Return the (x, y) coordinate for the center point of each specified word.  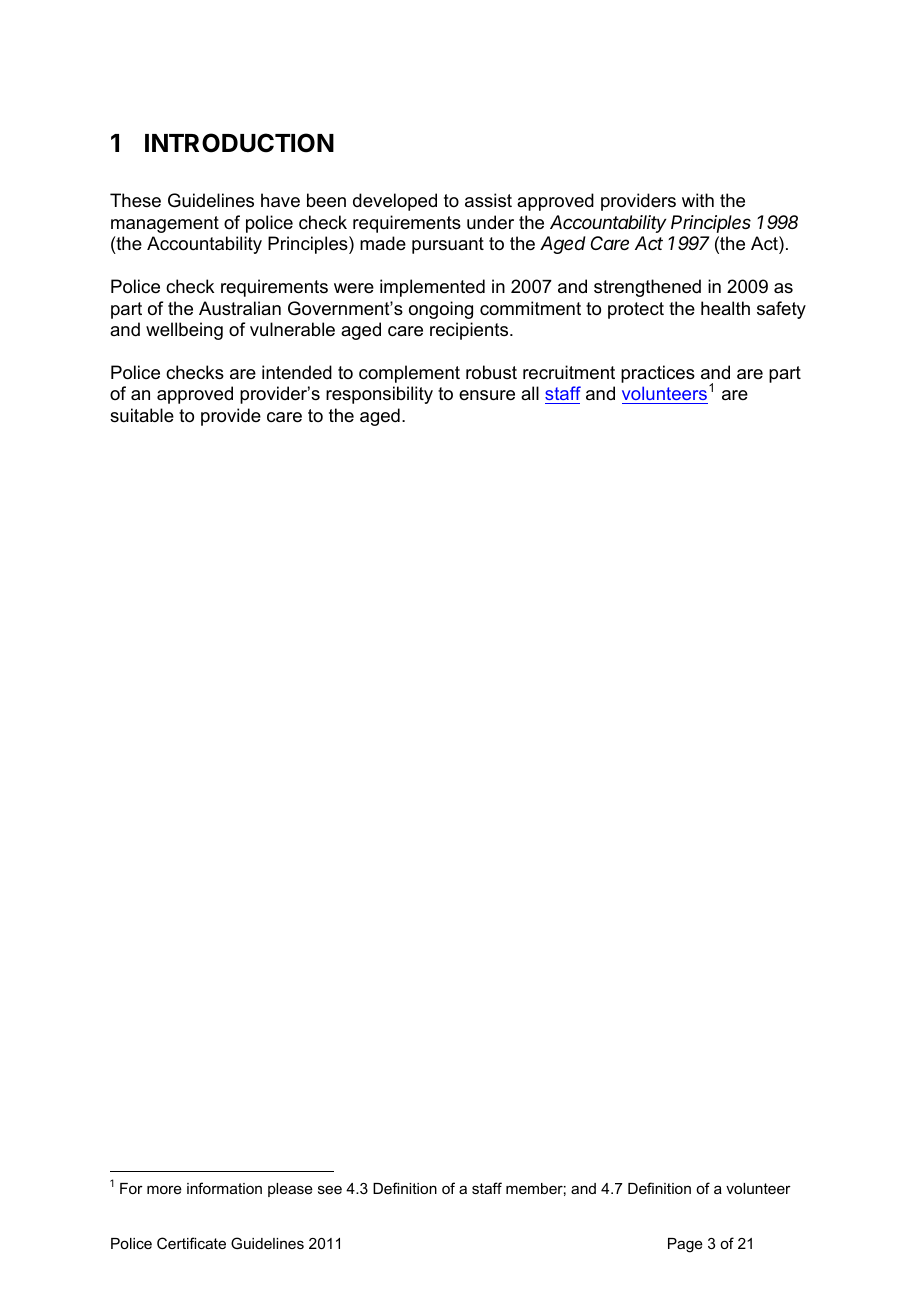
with (698, 200)
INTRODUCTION (239, 143)
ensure (487, 395)
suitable (142, 415)
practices (658, 374)
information (224, 1188)
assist (488, 200)
